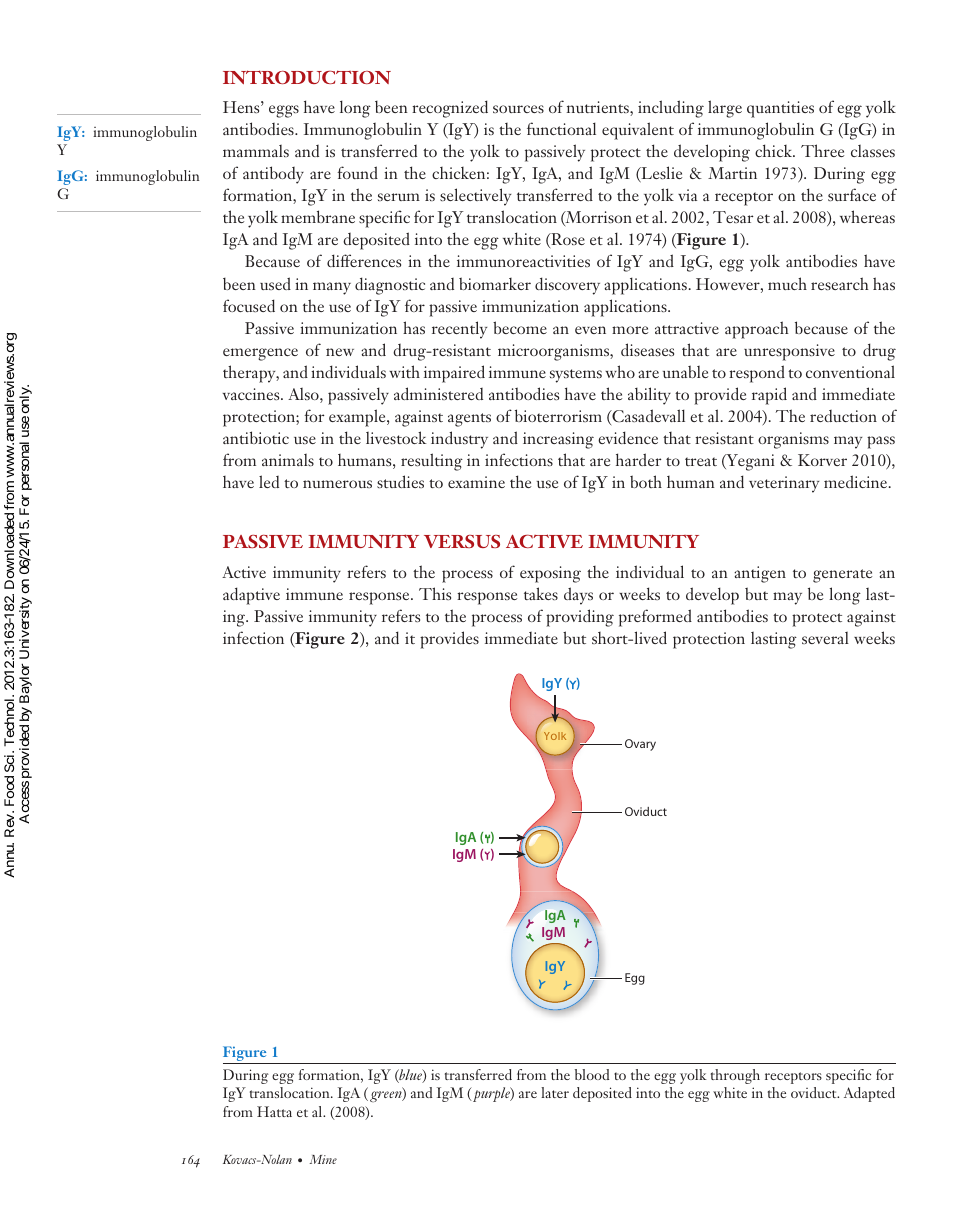 The image size is (980, 1213). Describe the element at coordinates (387, 1096) in the screenshot. I see `green` at that location.
